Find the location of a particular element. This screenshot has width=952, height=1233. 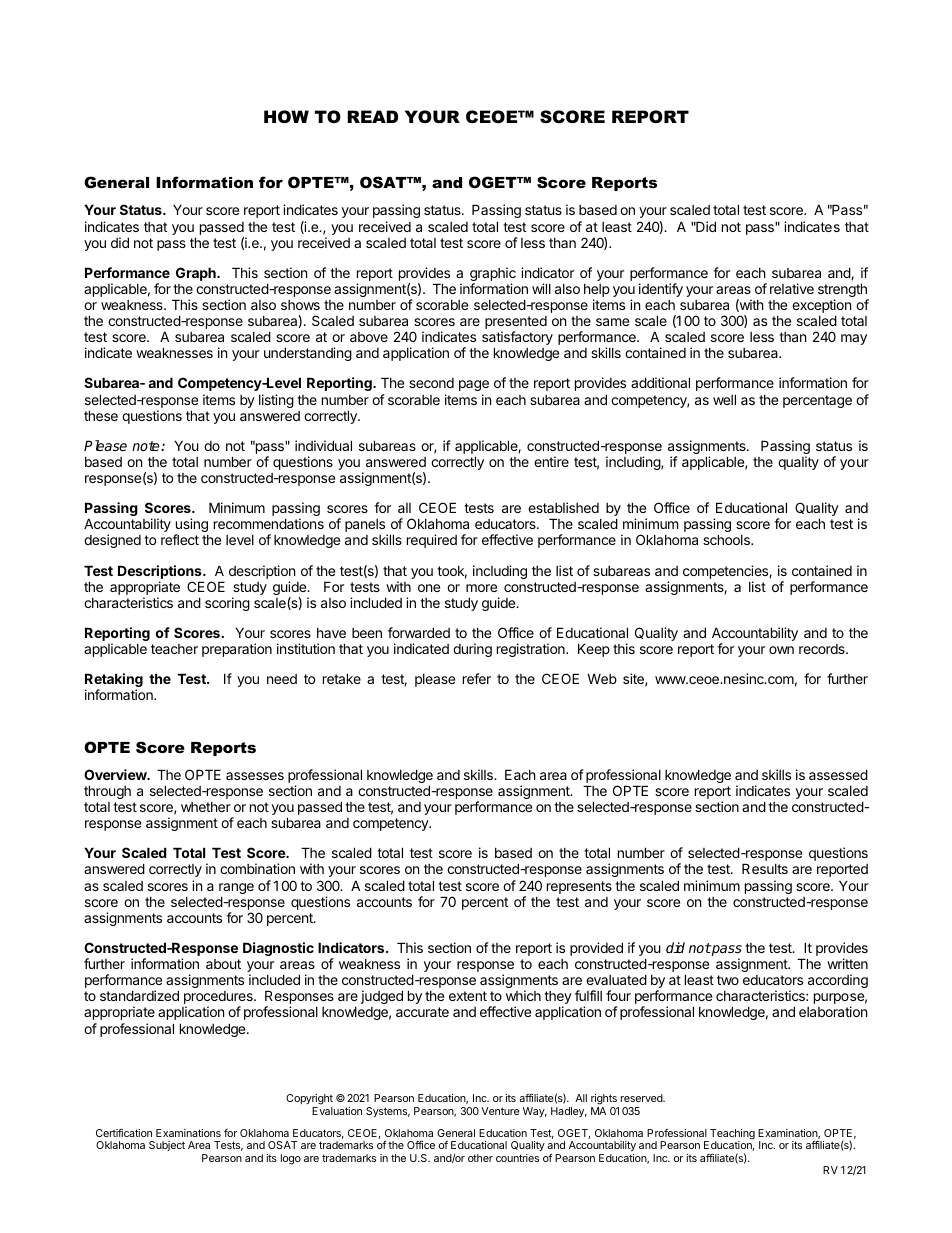

own is located at coordinates (781, 650).
